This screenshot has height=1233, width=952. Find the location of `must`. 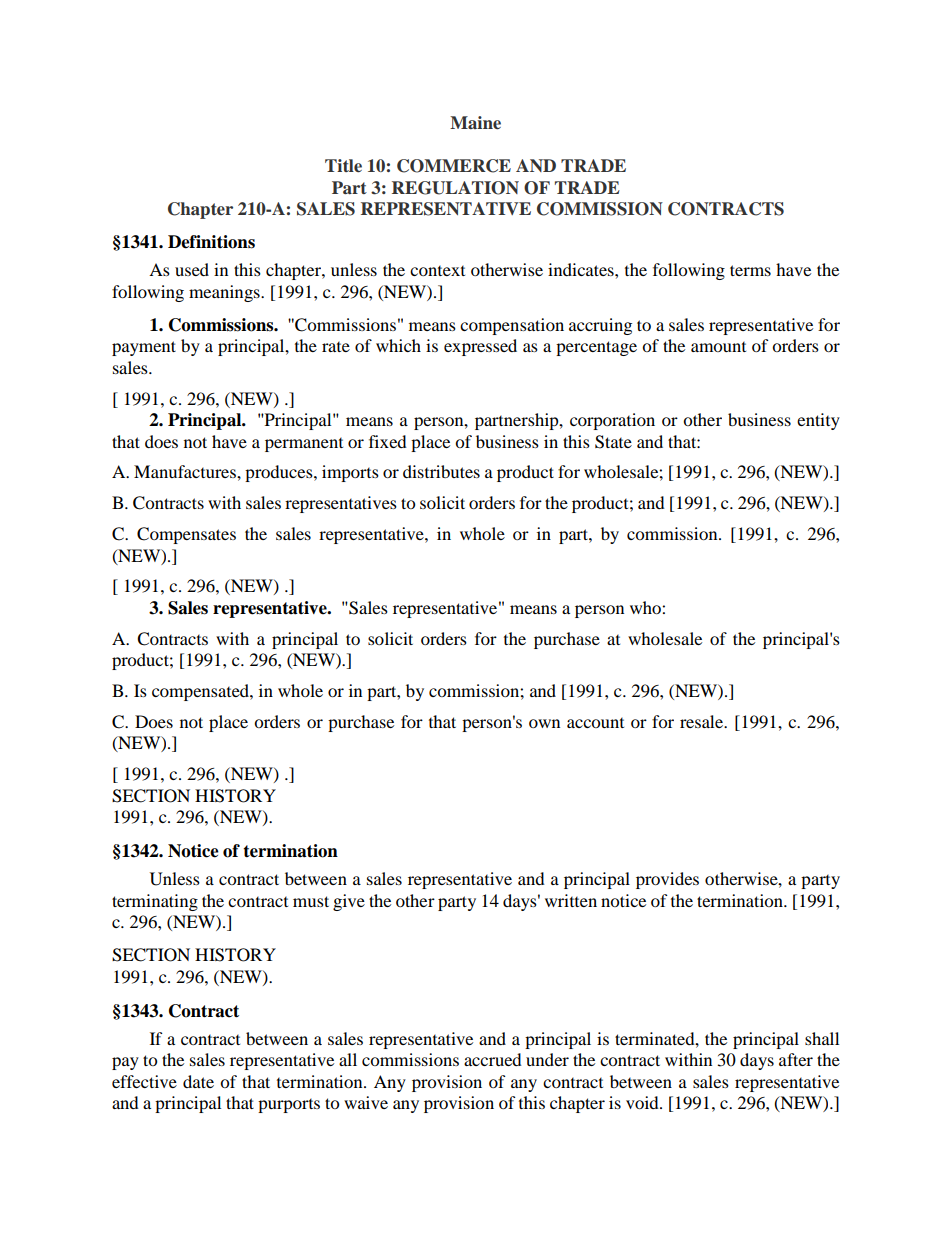

must is located at coordinates (311, 901).
